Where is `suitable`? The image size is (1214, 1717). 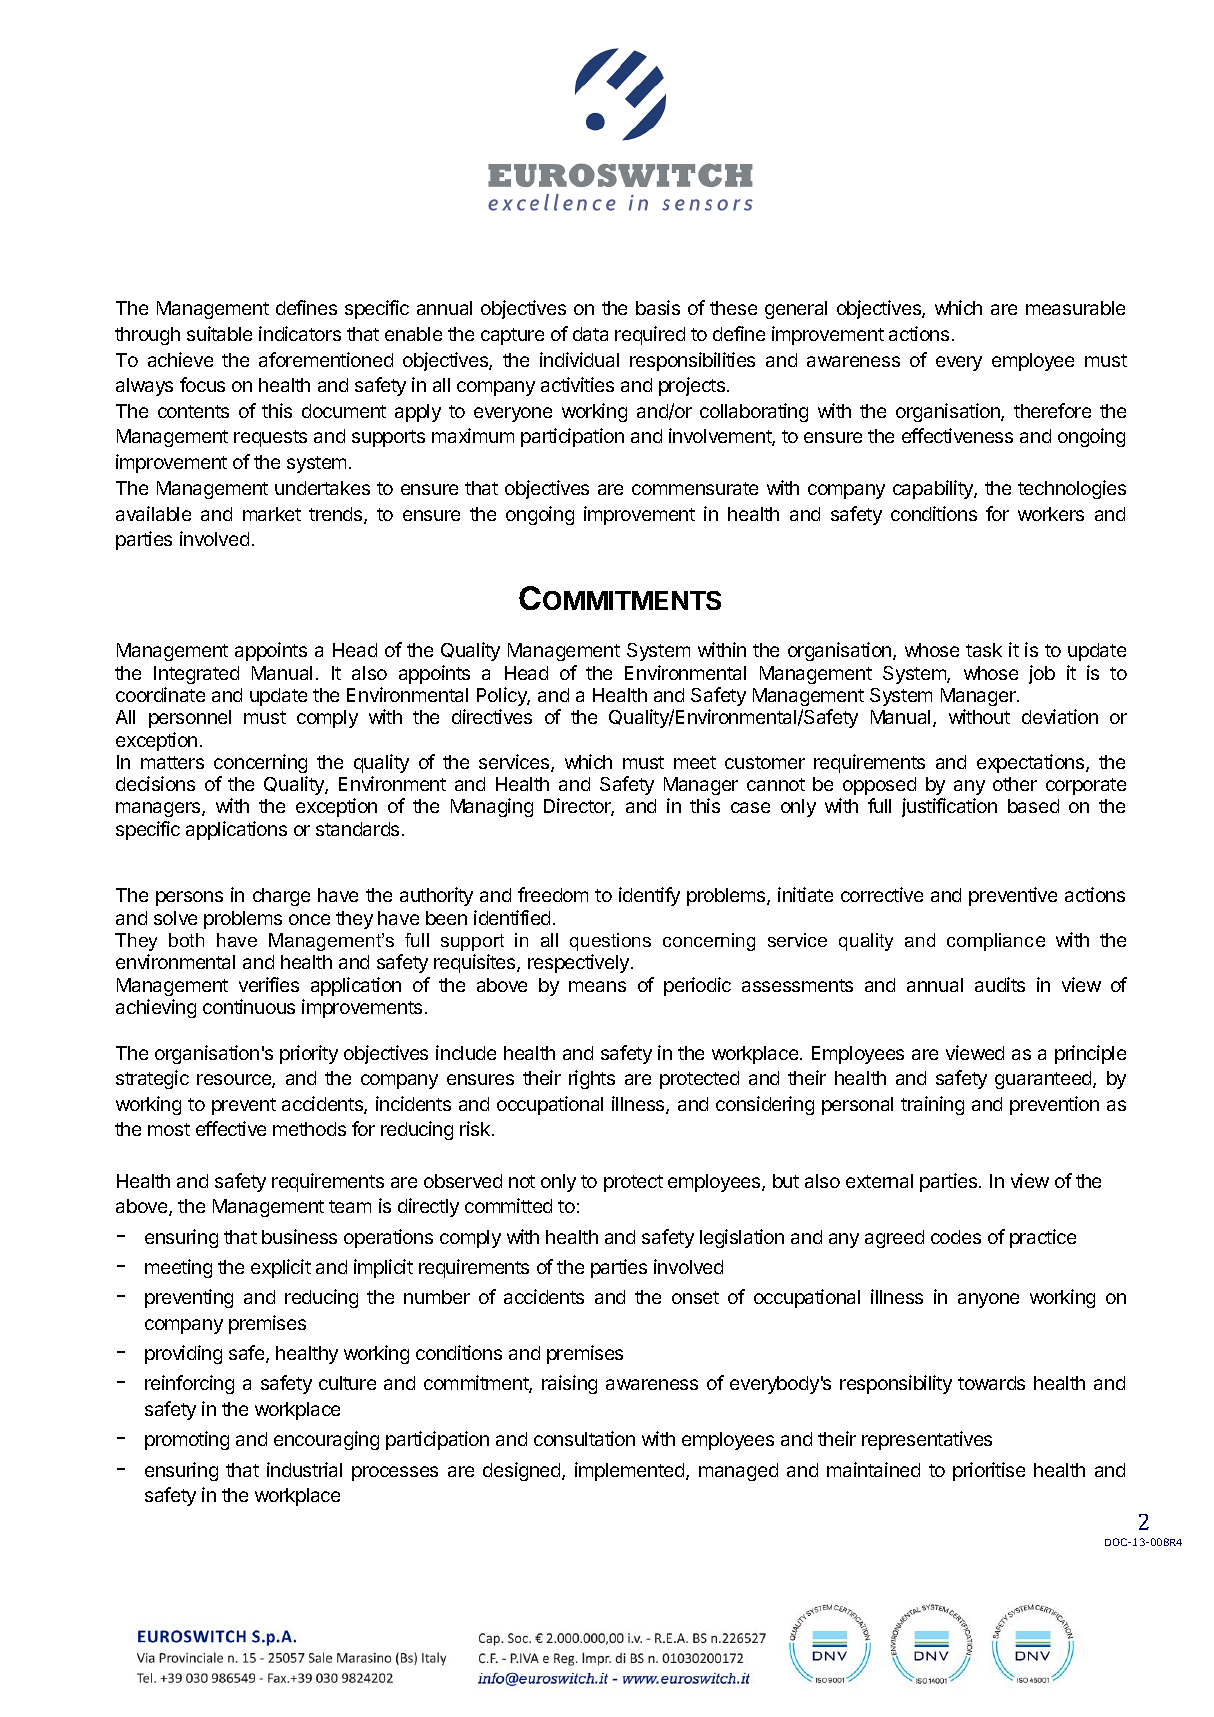
suitable is located at coordinates (219, 333).
